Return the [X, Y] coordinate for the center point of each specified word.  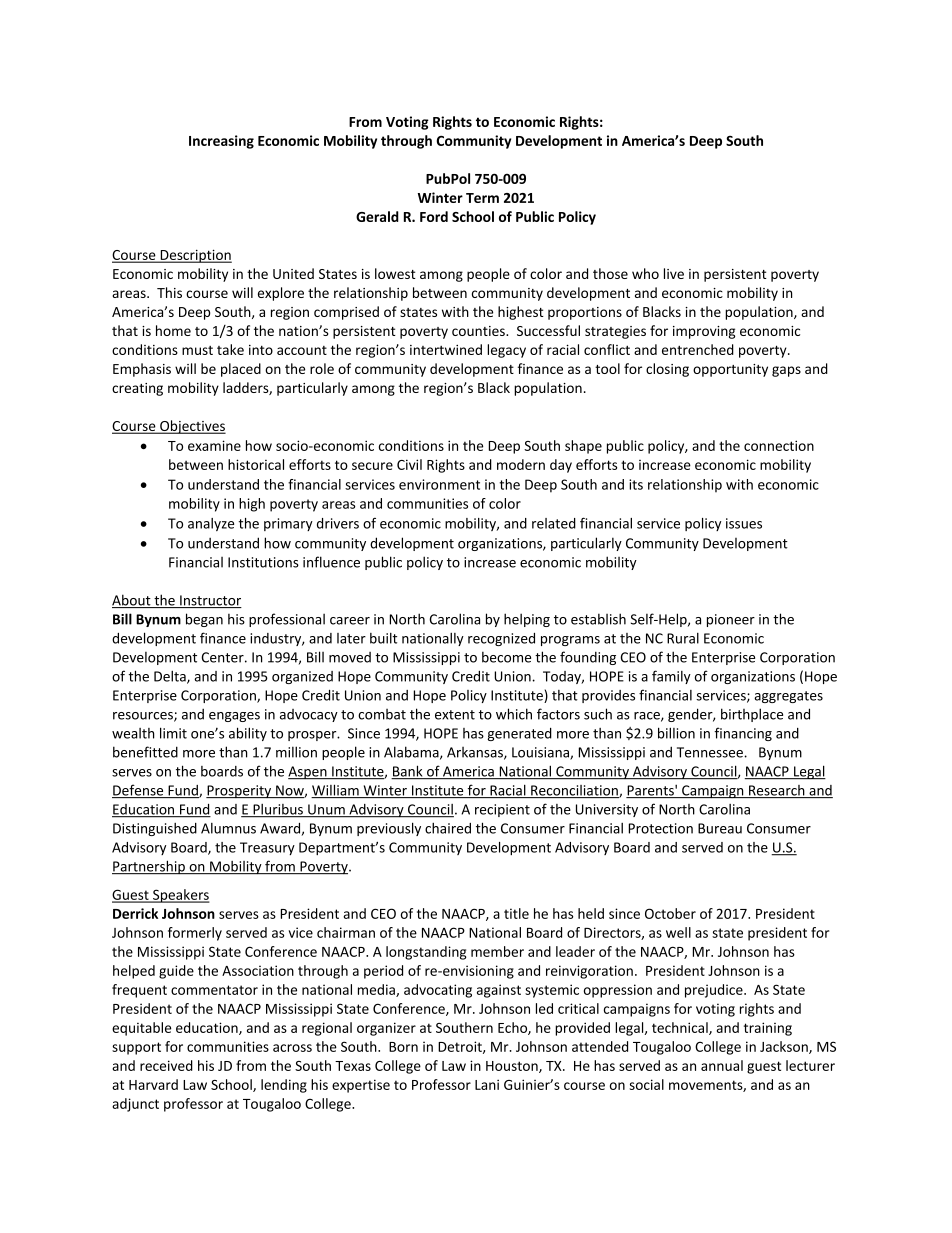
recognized [501, 639]
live [674, 273]
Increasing [221, 142]
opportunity [730, 370]
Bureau [720, 828]
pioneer [731, 620]
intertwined [446, 349]
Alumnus [228, 828]
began [204, 620]
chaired [448, 828]
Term [482, 198]
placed [241, 370]
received [166, 1065]
